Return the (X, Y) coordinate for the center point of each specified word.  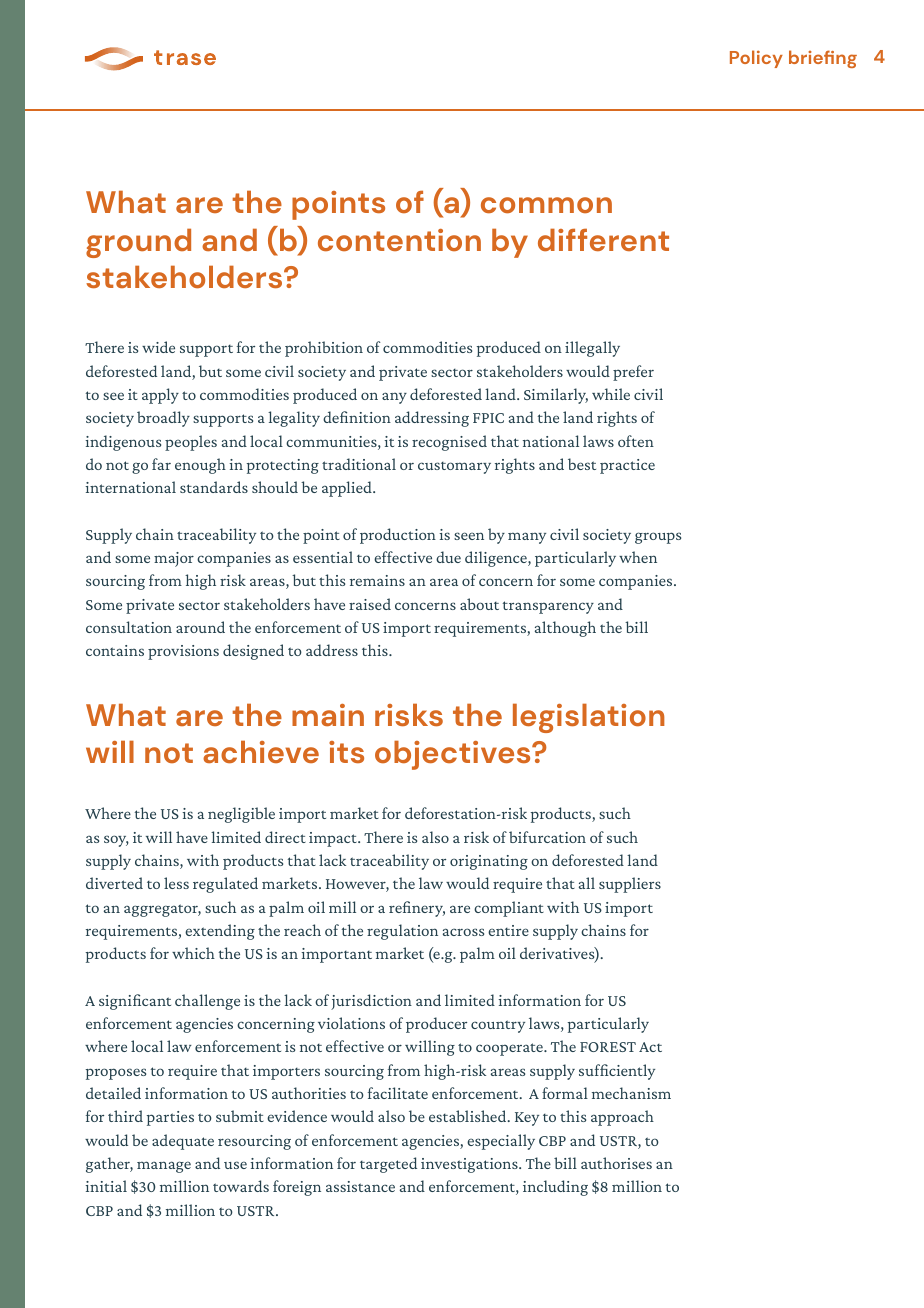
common (546, 205)
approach (622, 1118)
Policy (756, 59)
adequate (183, 1142)
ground (138, 243)
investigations (470, 1165)
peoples (191, 443)
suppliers (630, 885)
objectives (454, 755)
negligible (241, 815)
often (636, 441)
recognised (449, 443)
